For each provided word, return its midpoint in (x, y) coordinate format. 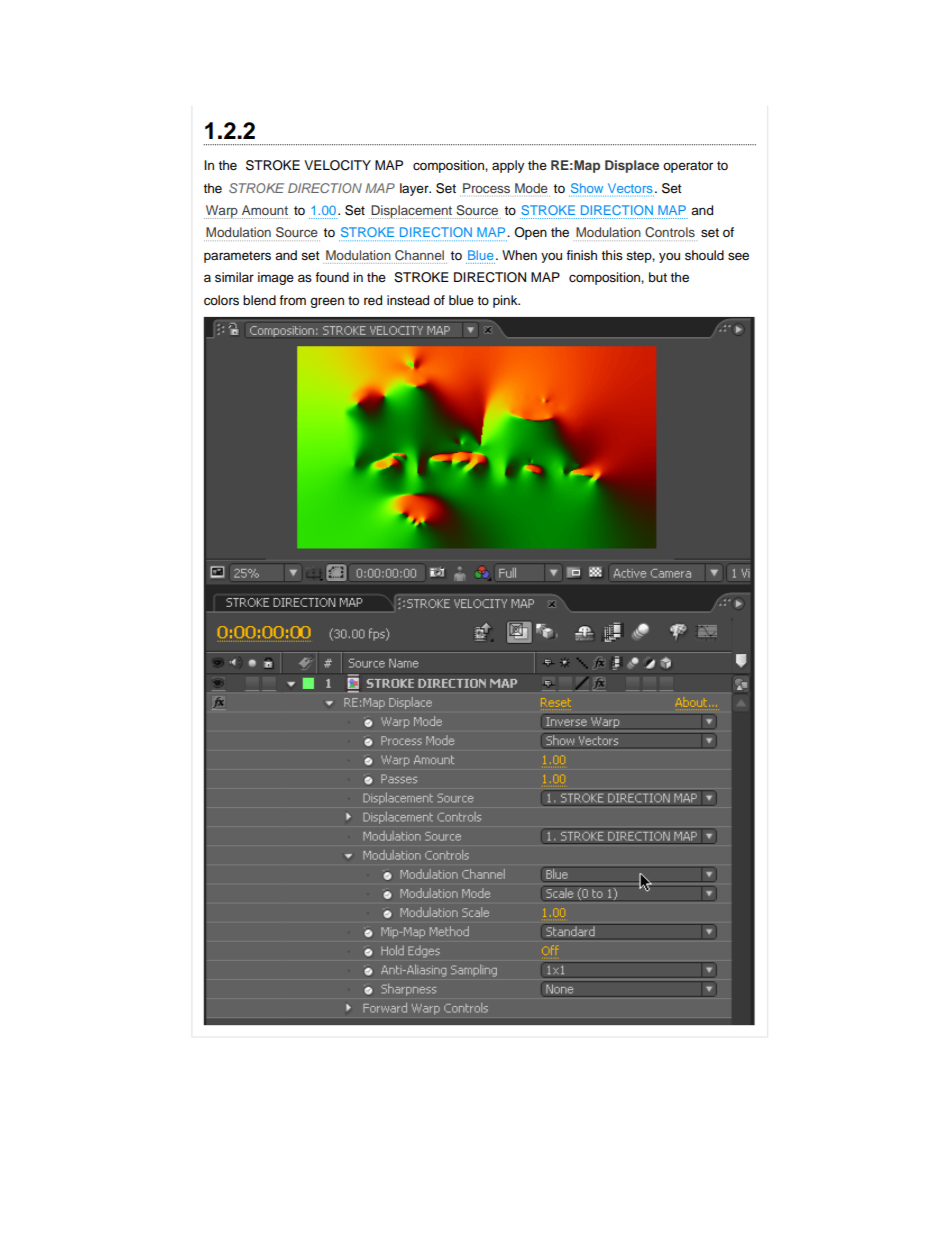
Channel (419, 255)
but (658, 277)
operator (688, 167)
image (276, 278)
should (704, 255)
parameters (237, 257)
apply (508, 166)
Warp (221, 212)
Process (486, 188)
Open (530, 233)
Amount (265, 210)
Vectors (630, 188)
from (292, 300)
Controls (670, 232)
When (519, 255)
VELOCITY (337, 165)
